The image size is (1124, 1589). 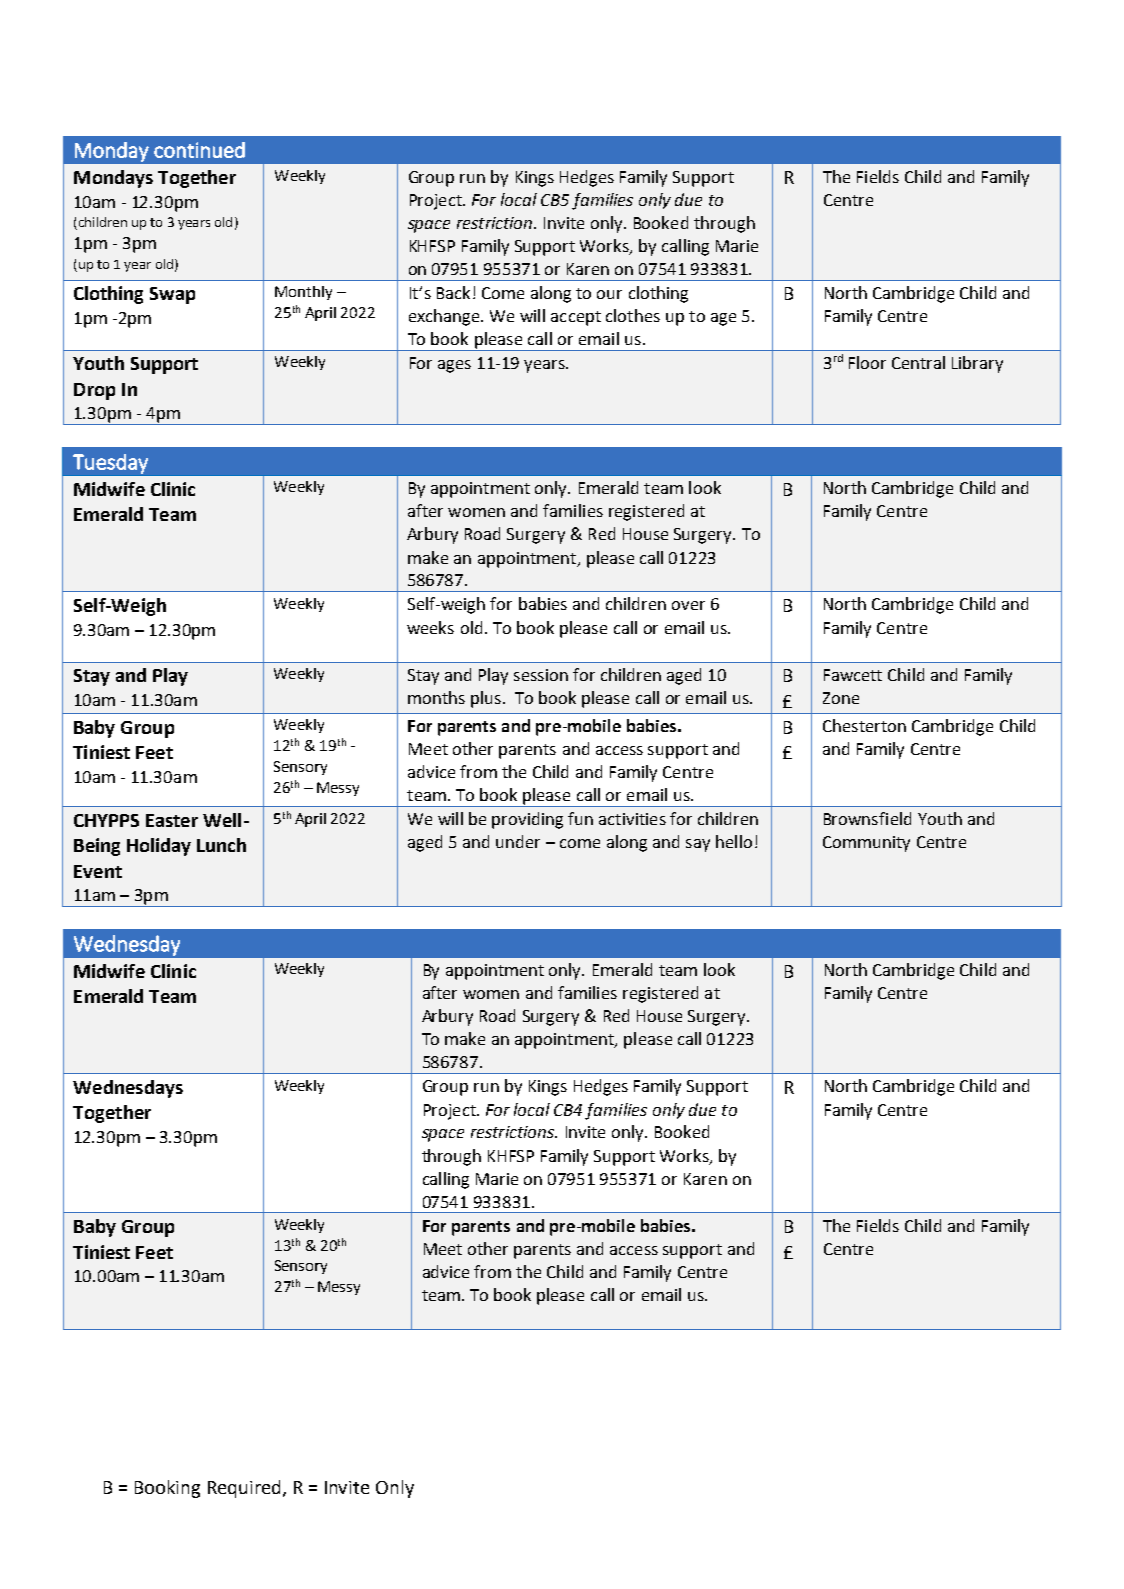 What do you see at coordinates (98, 871) in the document?
I see `Event` at bounding box center [98, 871].
